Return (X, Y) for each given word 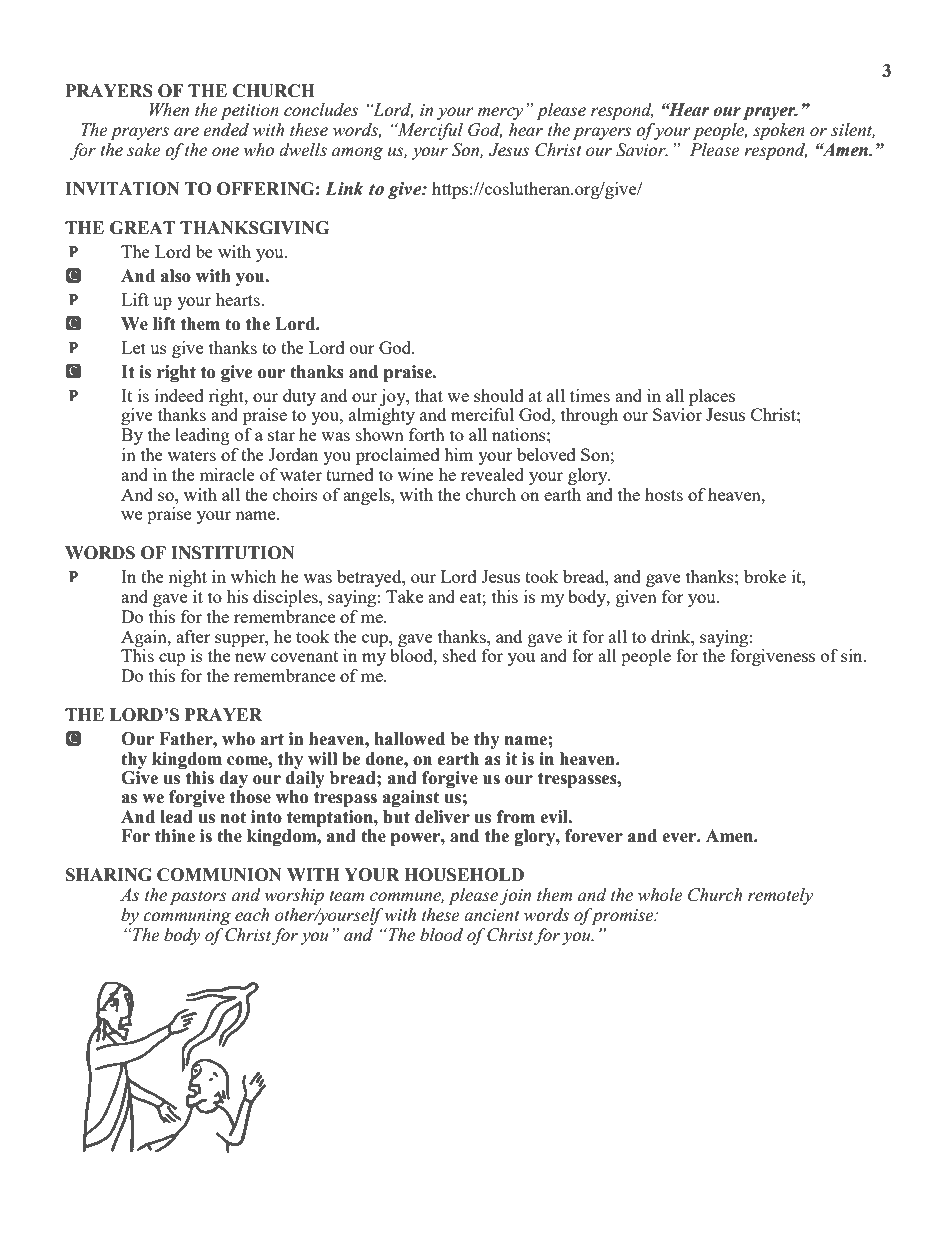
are (186, 132)
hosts (664, 494)
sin (853, 655)
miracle (227, 474)
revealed (492, 474)
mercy (500, 113)
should (499, 395)
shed (459, 655)
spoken (779, 131)
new (250, 657)
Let (133, 347)
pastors (198, 897)
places (712, 397)
